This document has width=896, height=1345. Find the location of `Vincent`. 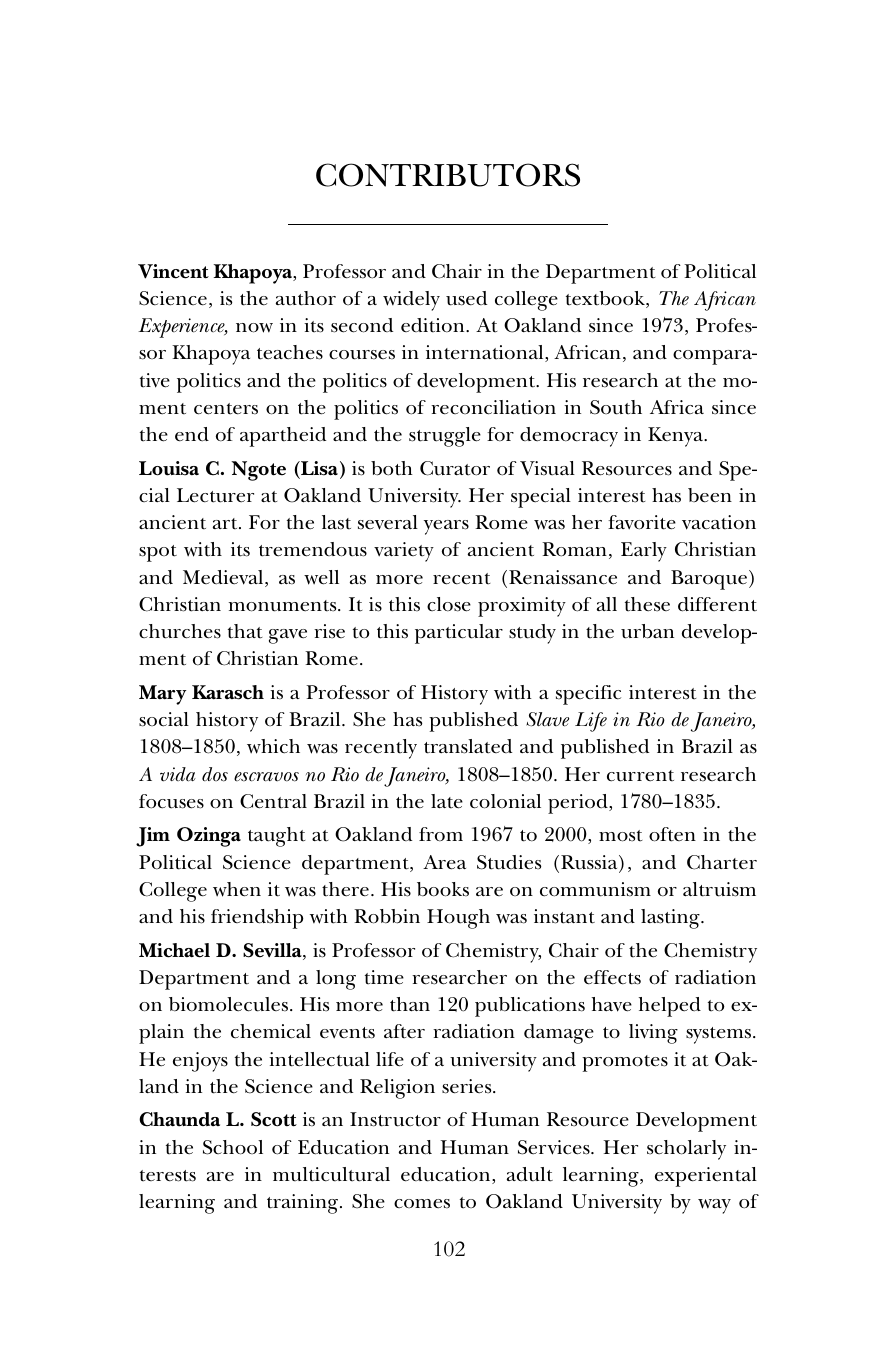

Vincent is located at coordinates (173, 271).
